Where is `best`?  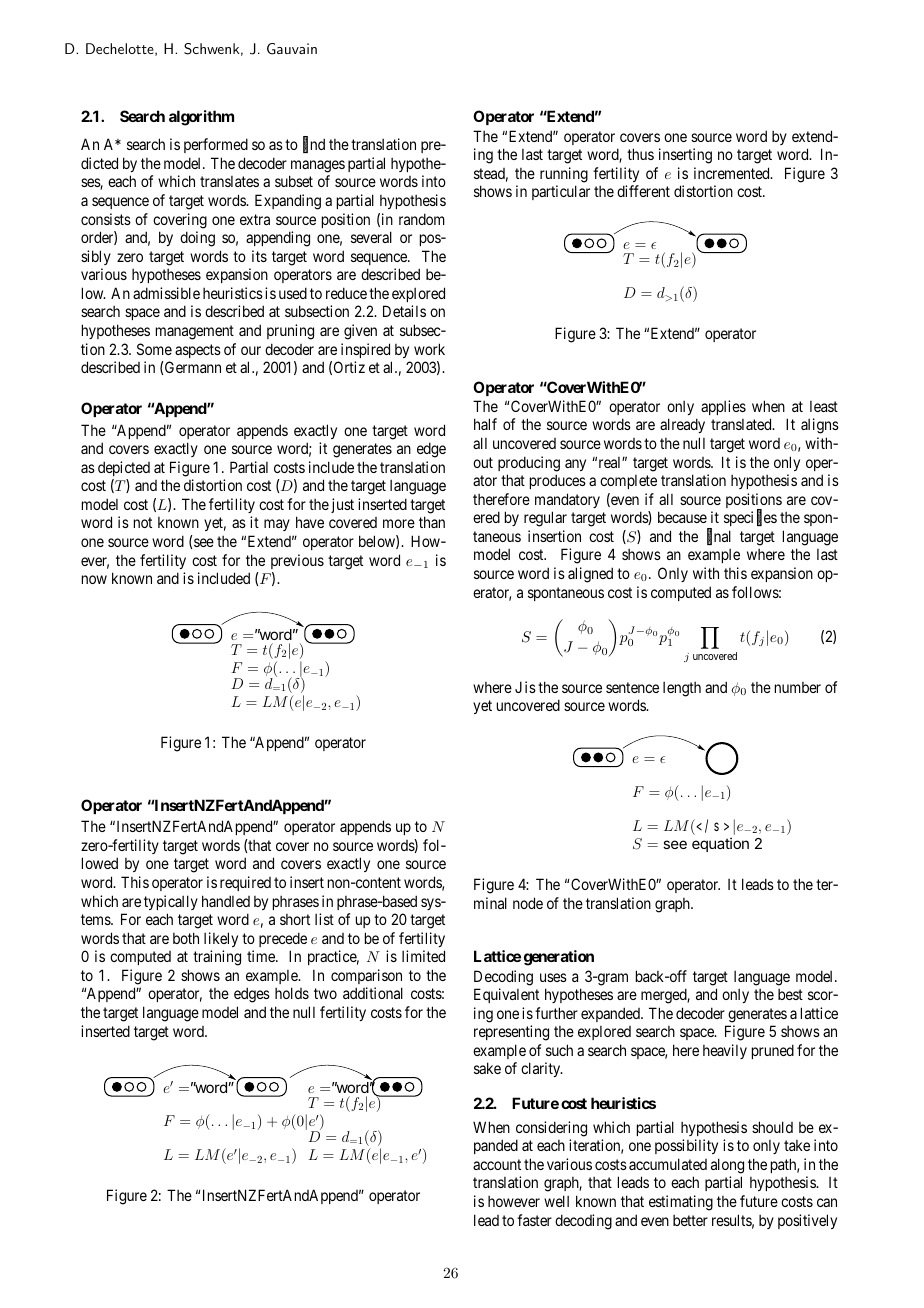 best is located at coordinates (790, 994).
